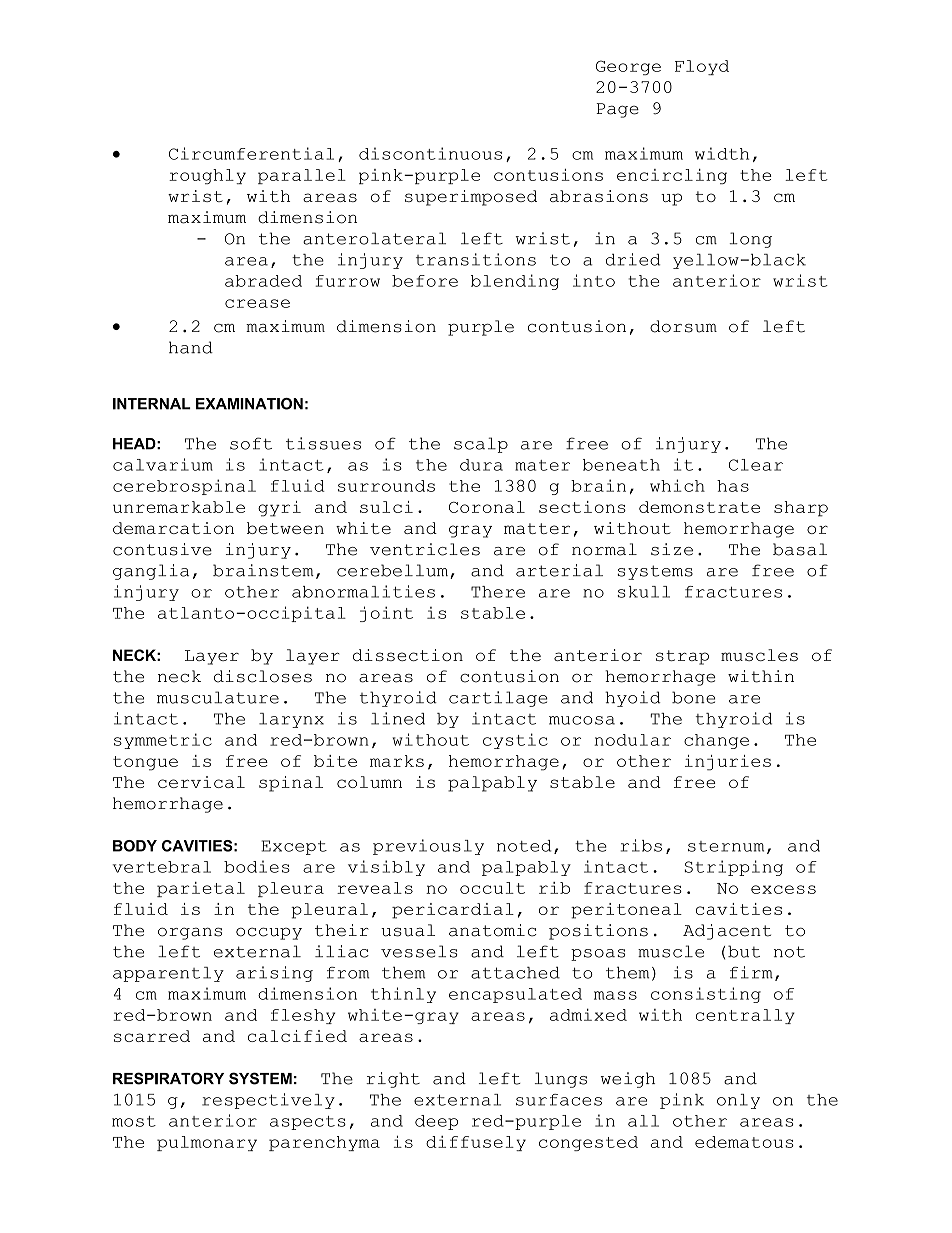 This image has height=1233, width=952. I want to click on cervical, so click(201, 782).
